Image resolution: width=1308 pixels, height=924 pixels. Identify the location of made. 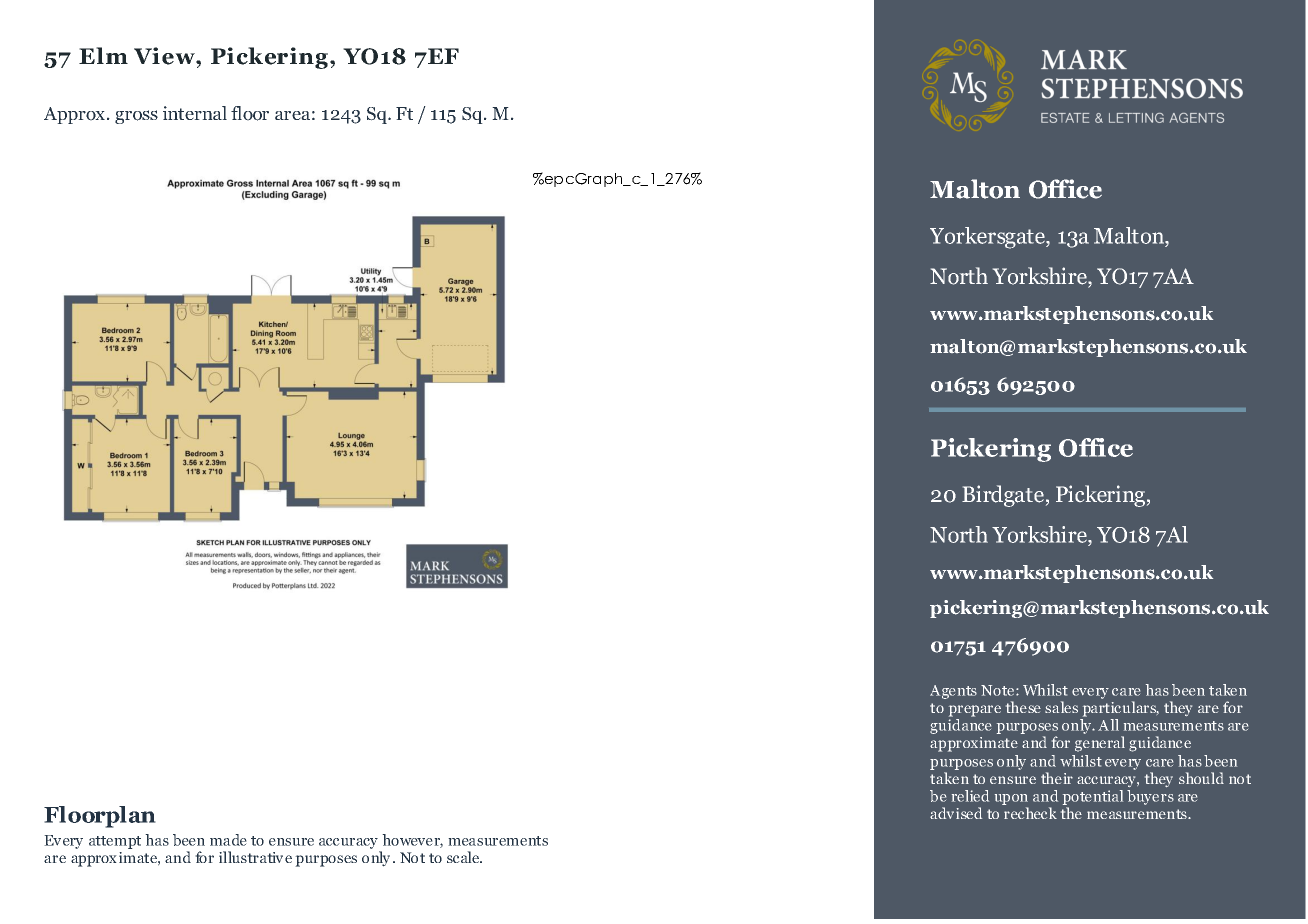
(228, 840).
